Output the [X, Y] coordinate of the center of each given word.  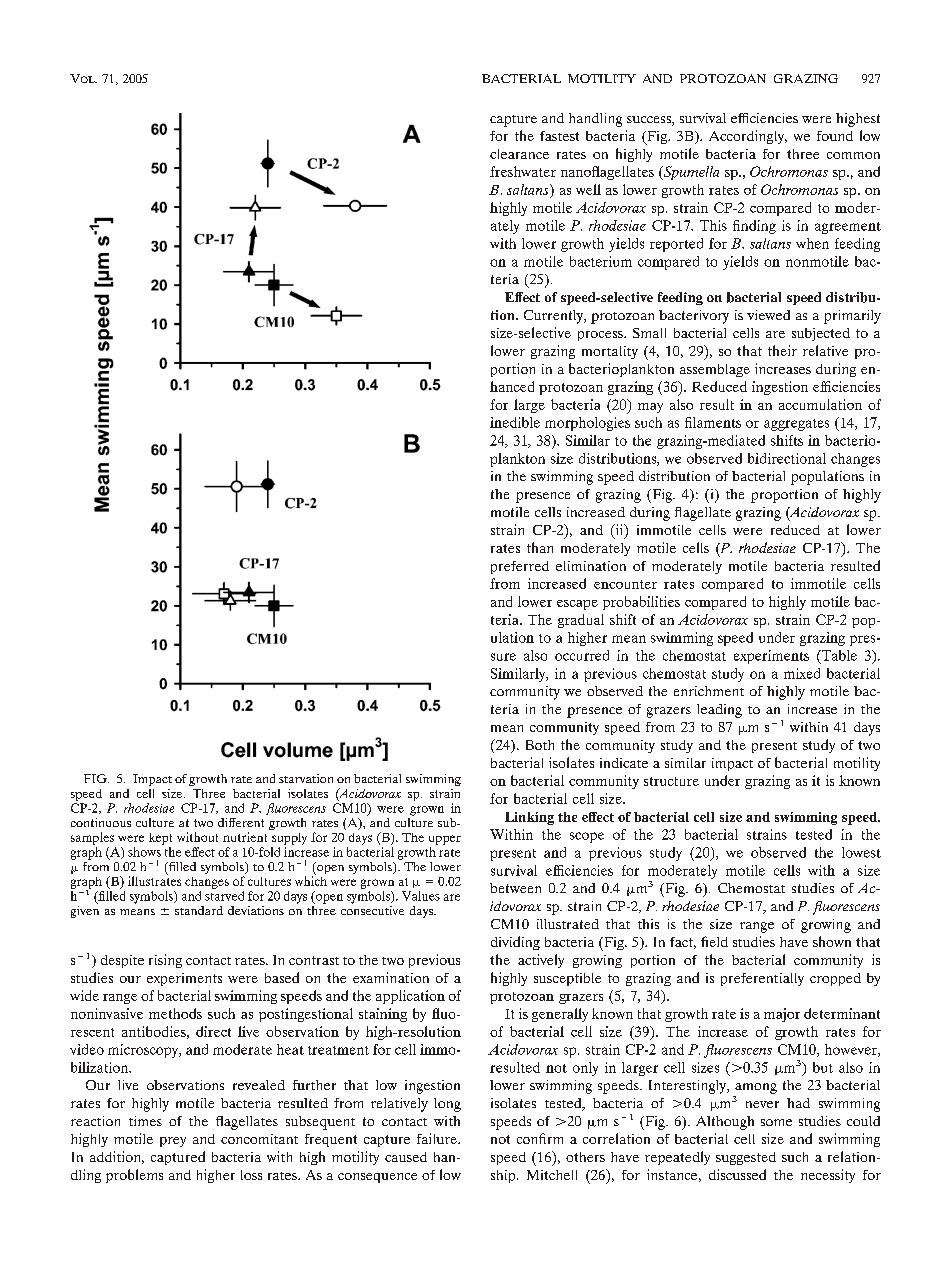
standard [199, 910]
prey [173, 1142]
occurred [582, 655]
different [241, 822]
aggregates [796, 425]
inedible [515, 422]
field [714, 941]
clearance [519, 154]
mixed [802, 673]
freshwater [523, 171]
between [515, 888]
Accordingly [748, 137]
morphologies [587, 424]
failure [438, 1138]
